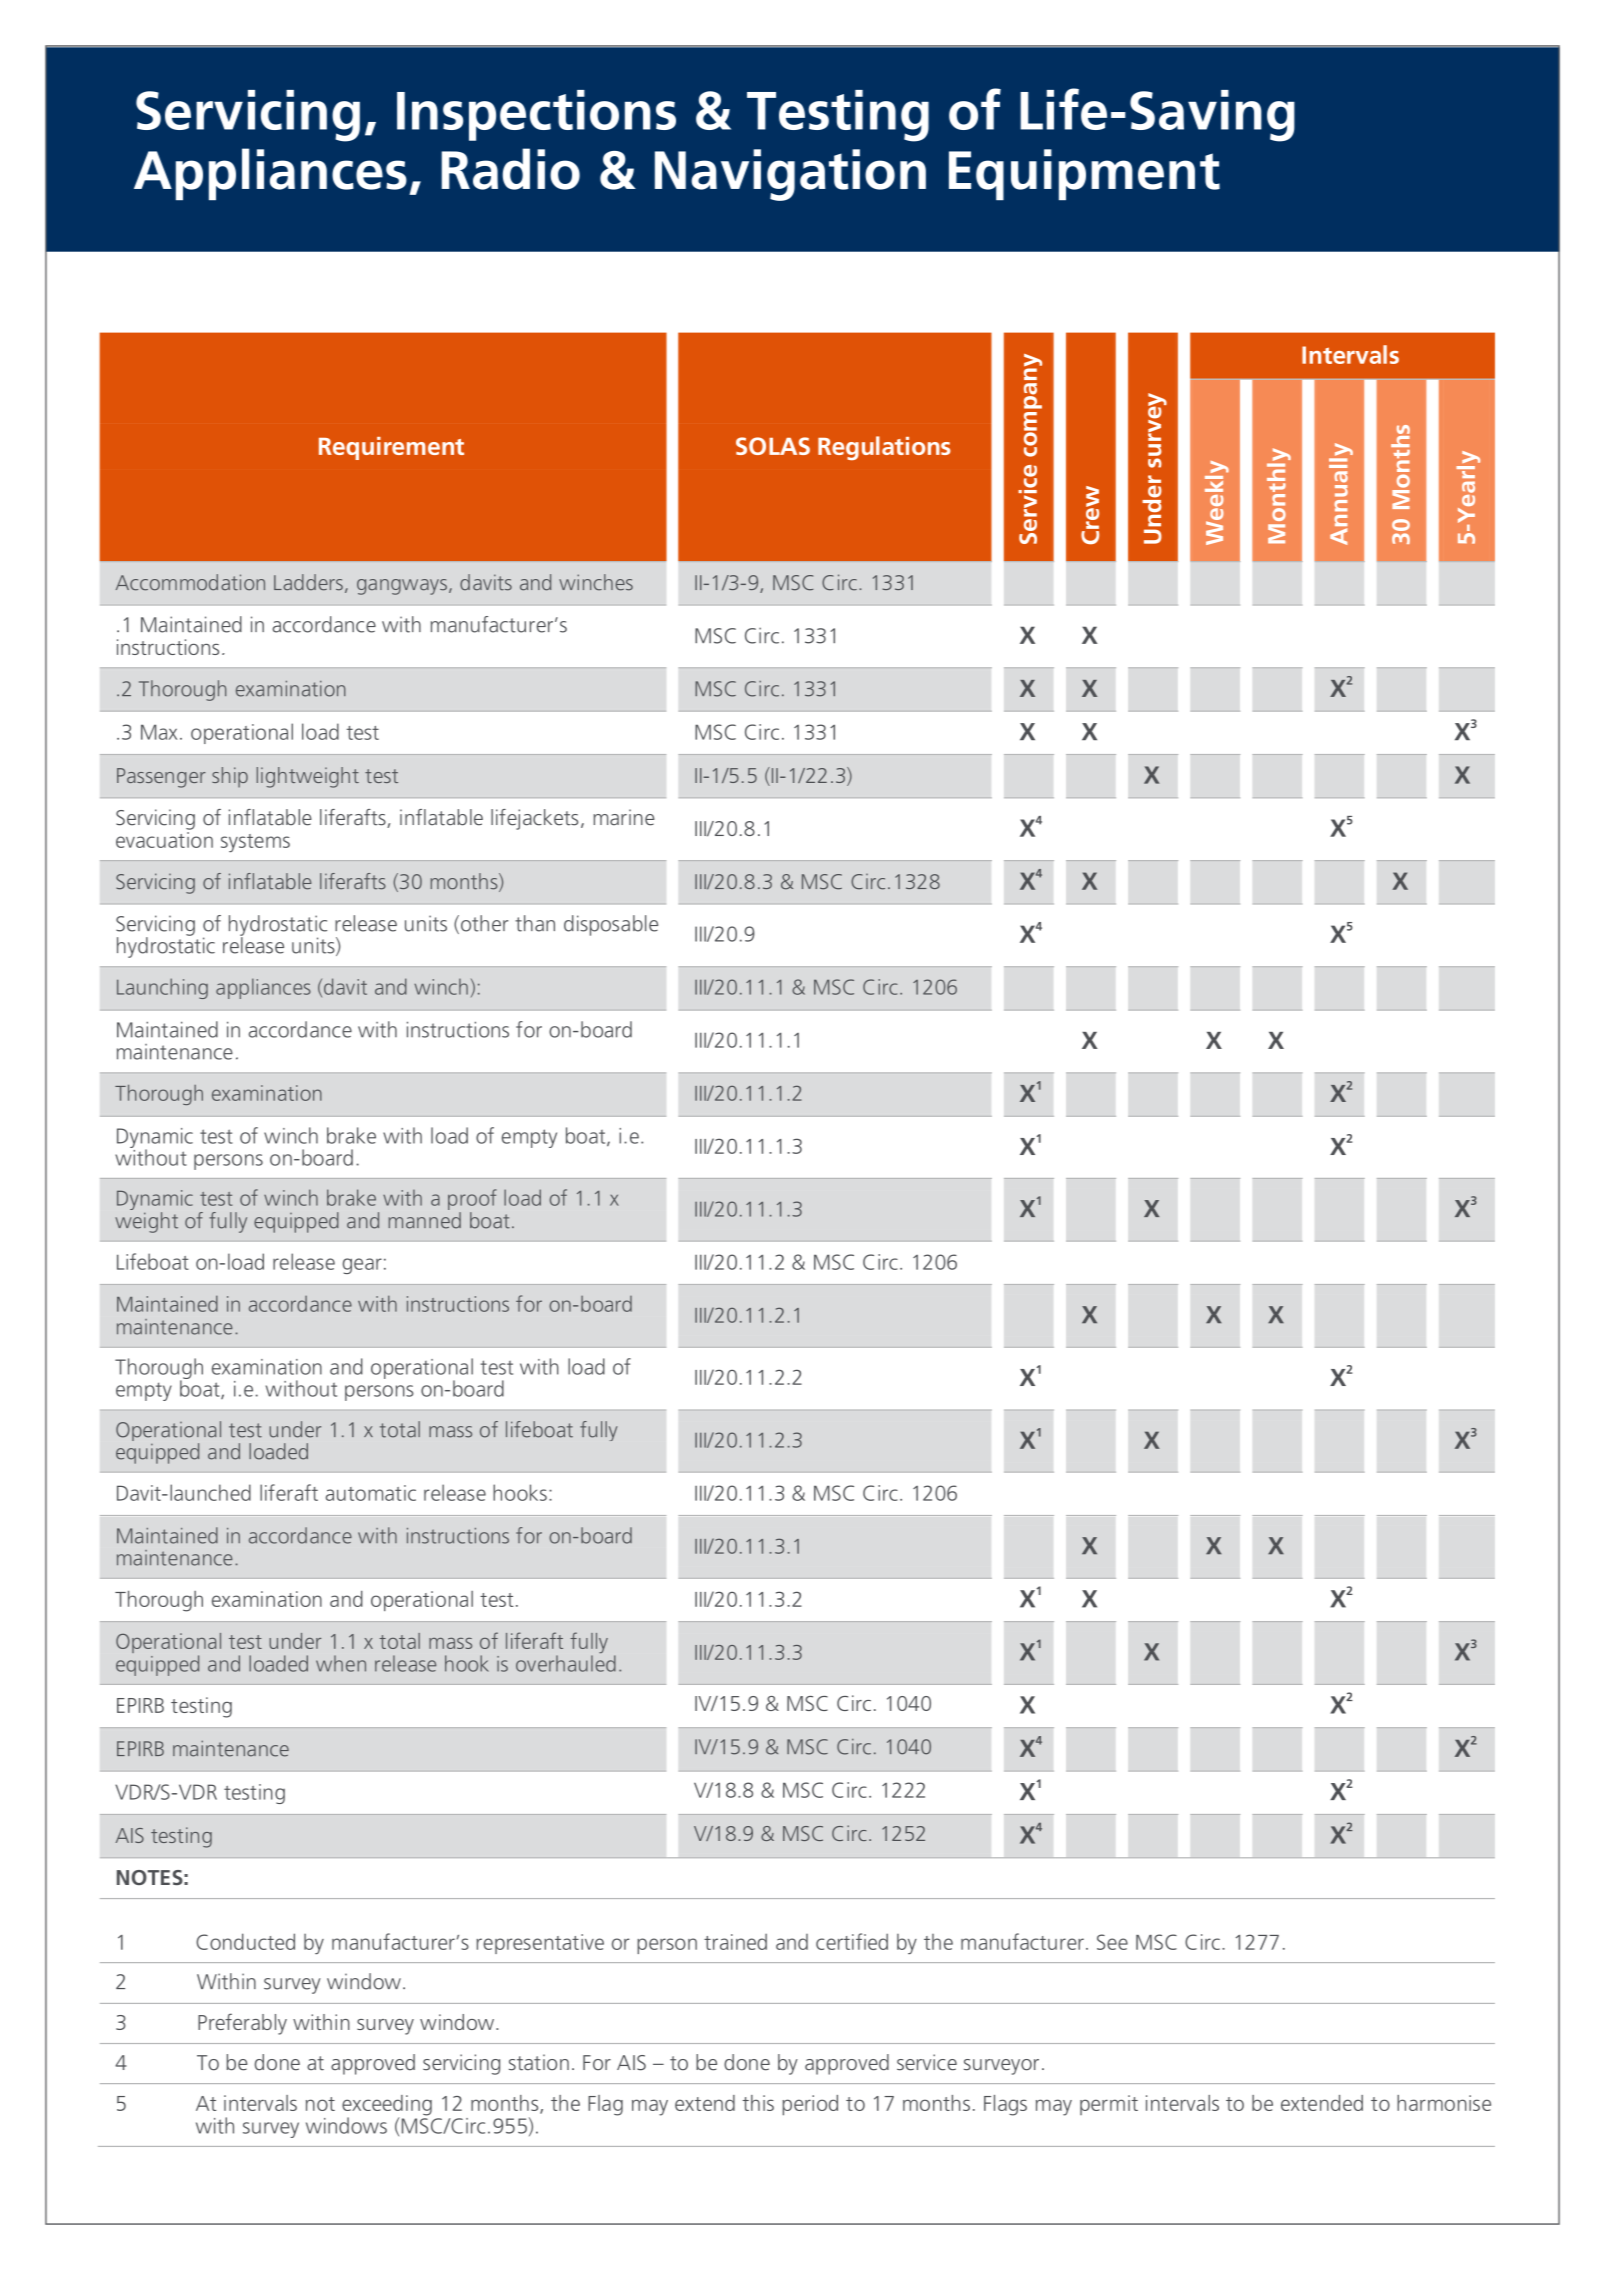 Image resolution: width=1605 pixels, height=2270 pixels. Describe the element at coordinates (535, 923) in the screenshot. I see `than` at that location.
